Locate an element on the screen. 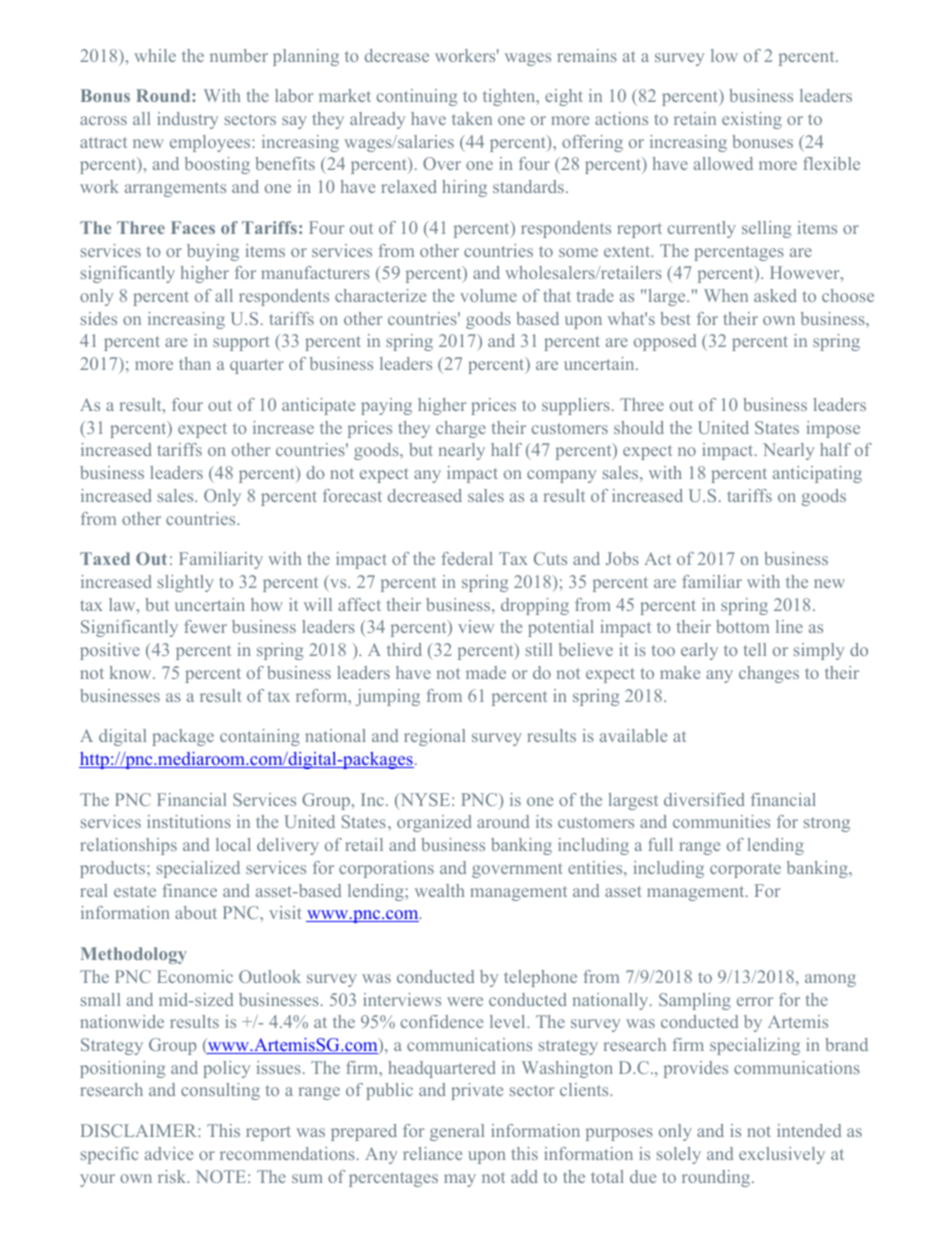  advice is located at coordinates (169, 1153).
